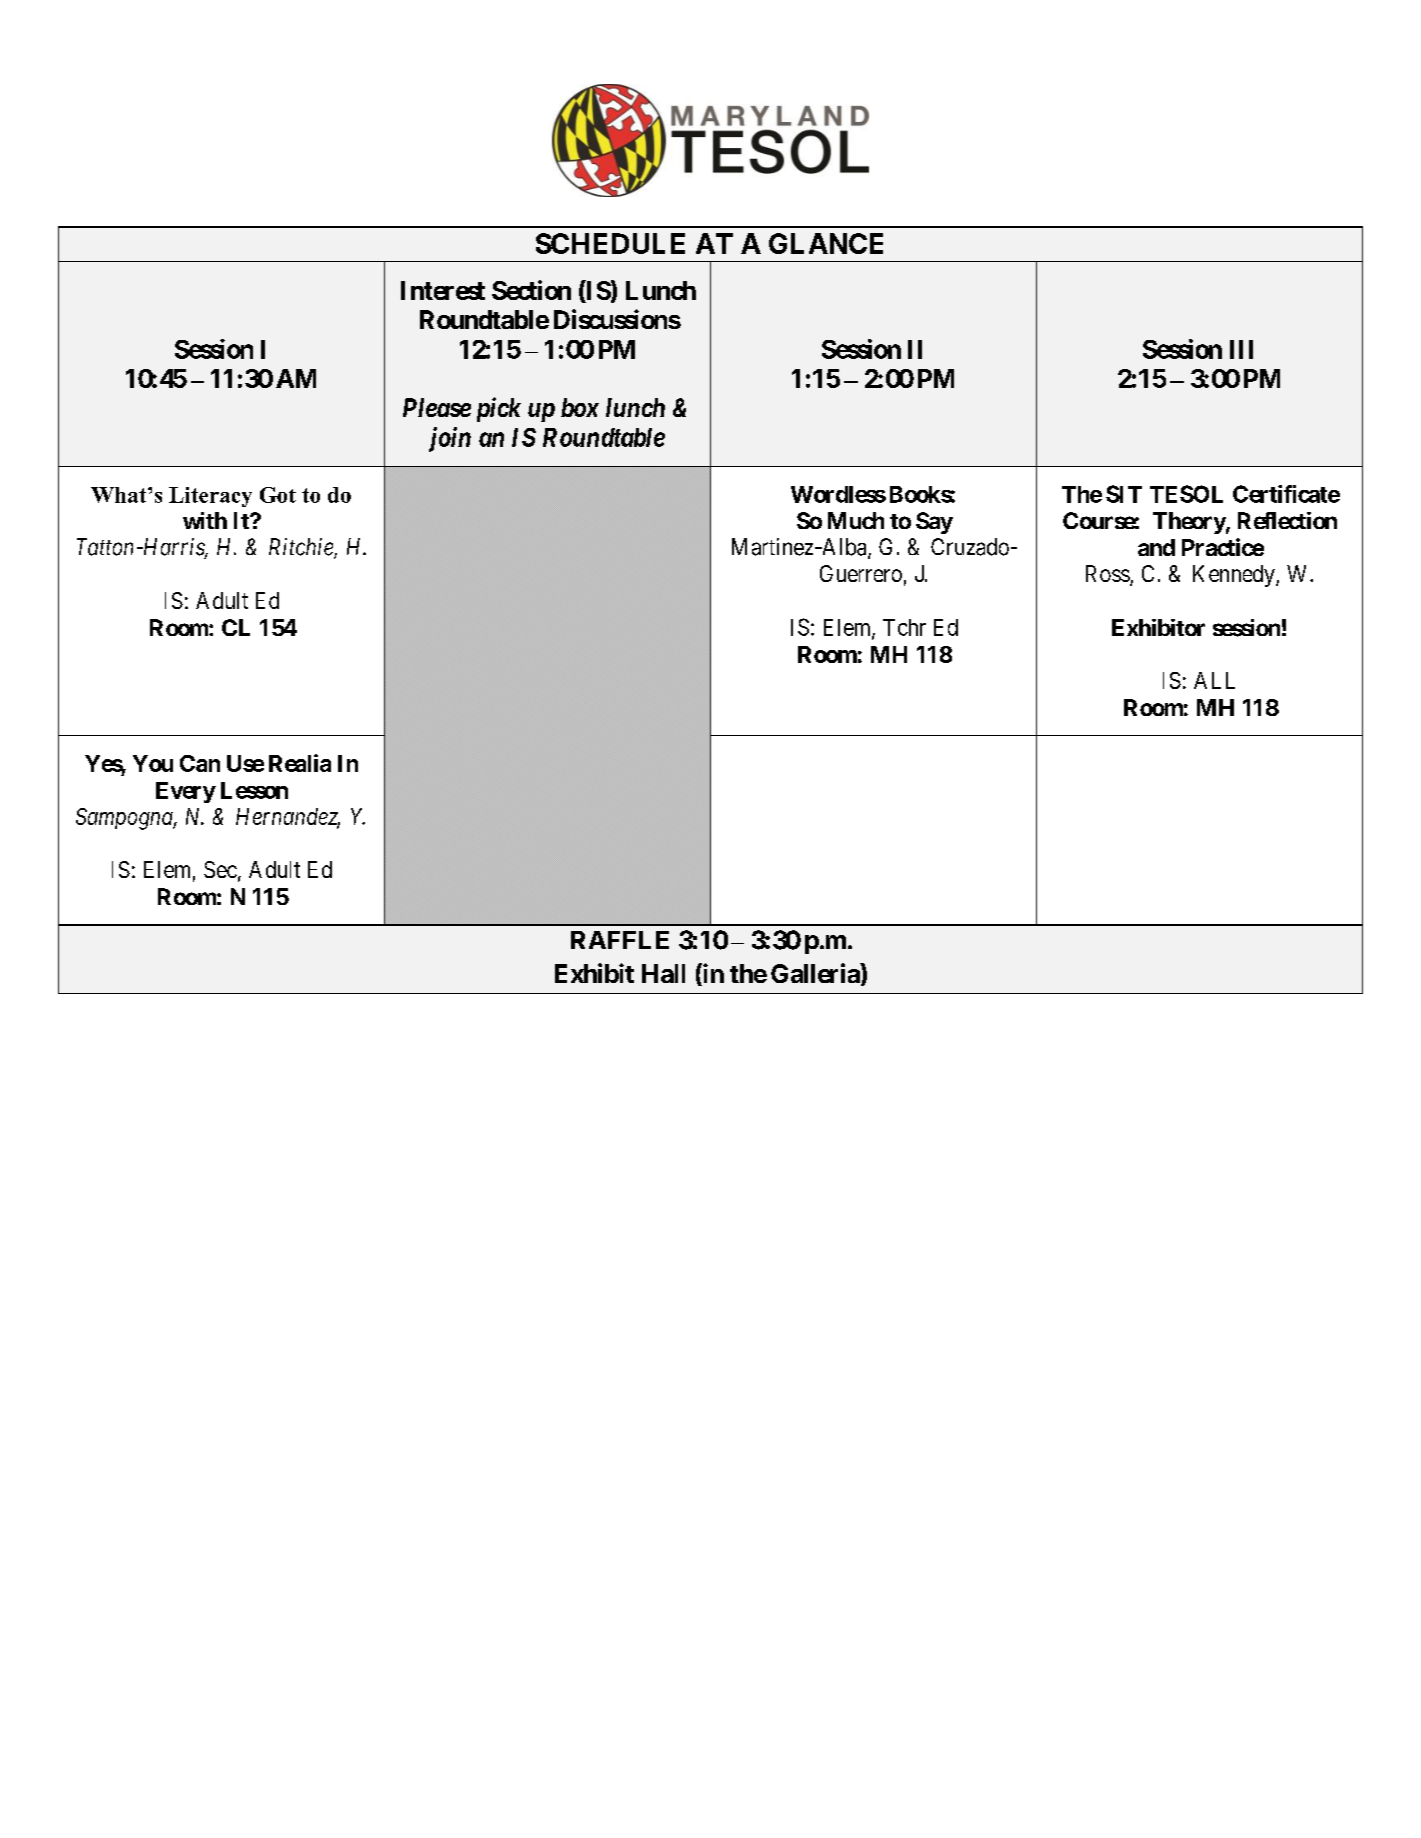 The width and height of the screenshot is (1421, 1838). I want to click on GLANCE, so click(826, 243).
